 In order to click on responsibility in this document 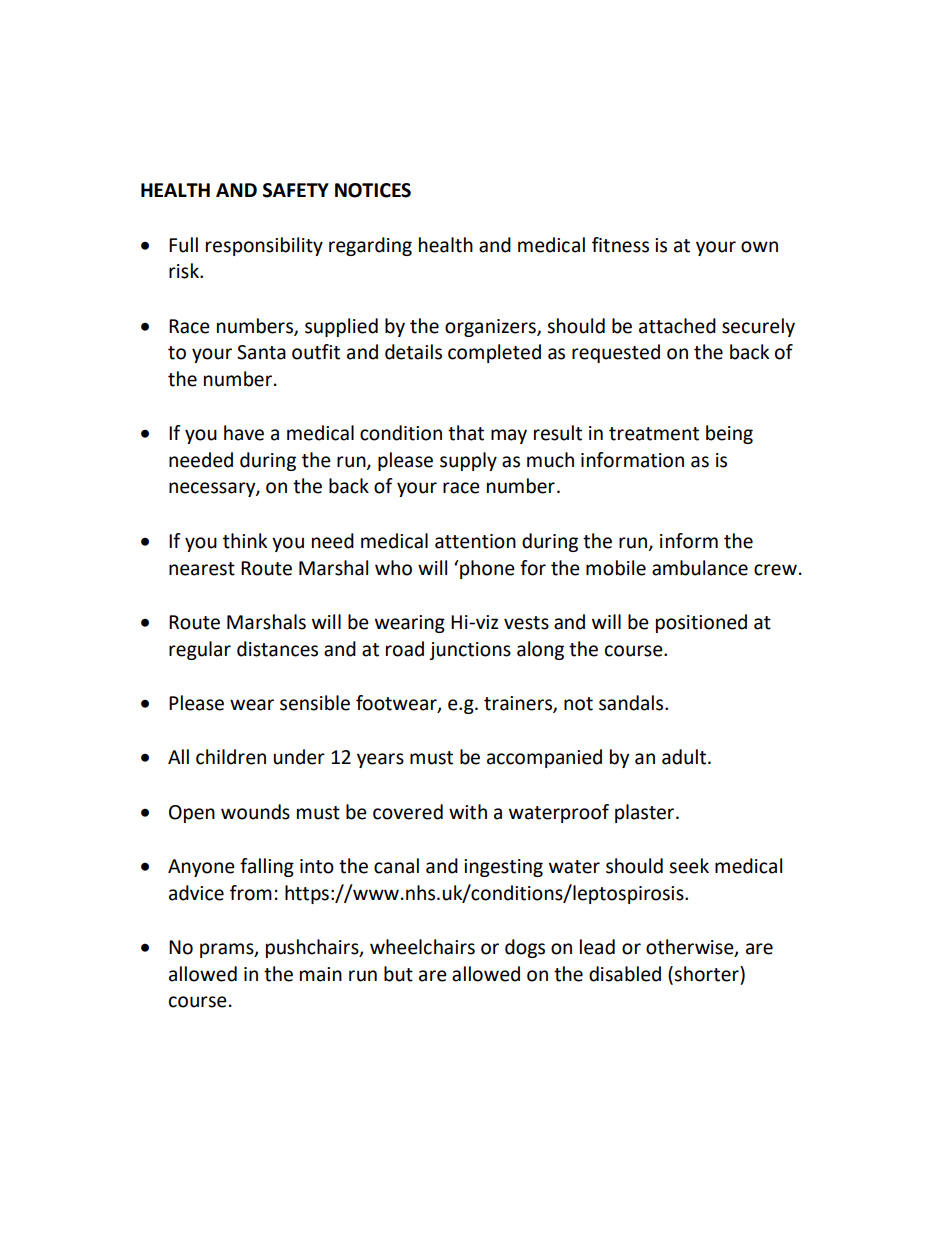, I will do `click(264, 246)`.
